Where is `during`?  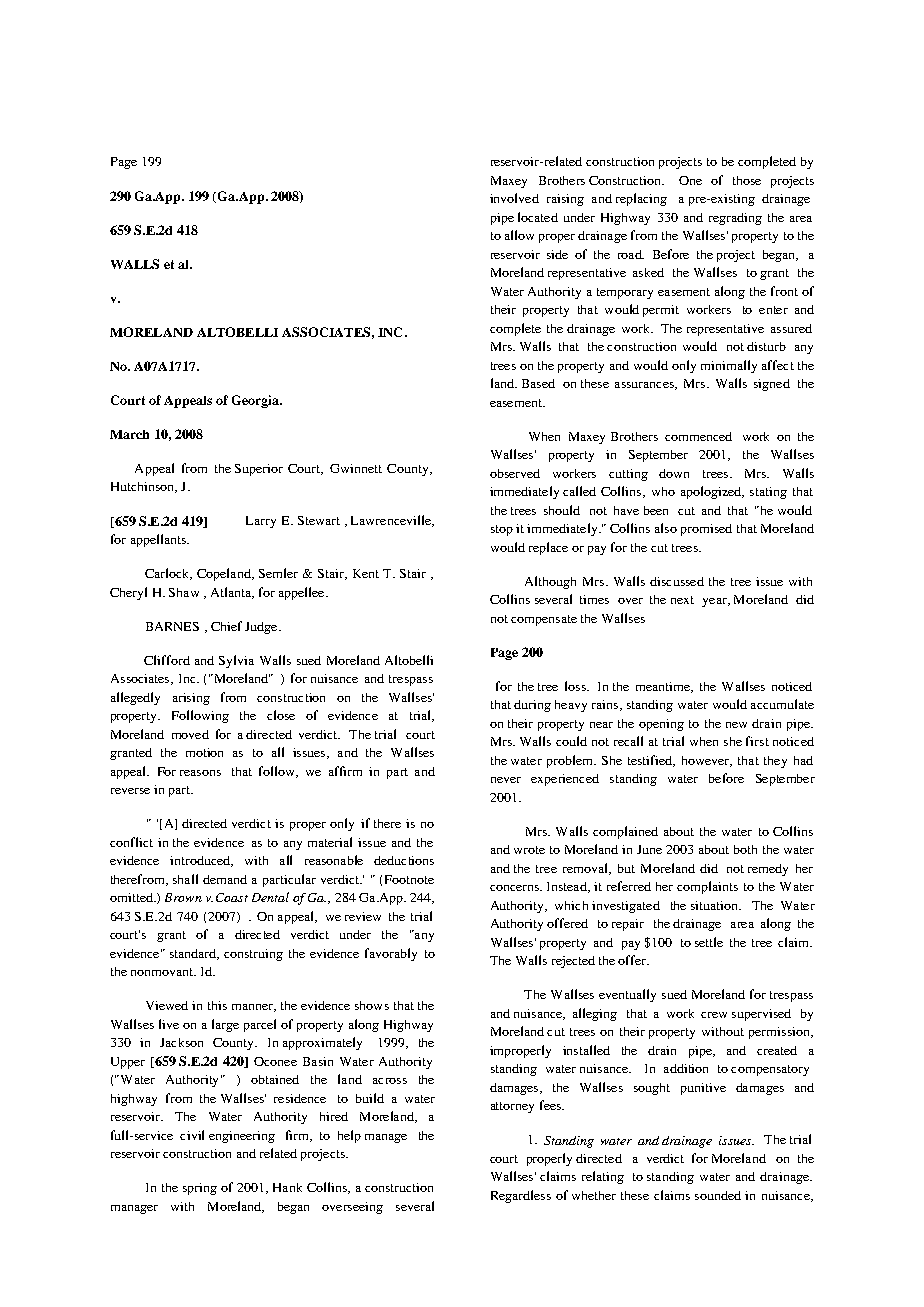
during is located at coordinates (532, 706).
